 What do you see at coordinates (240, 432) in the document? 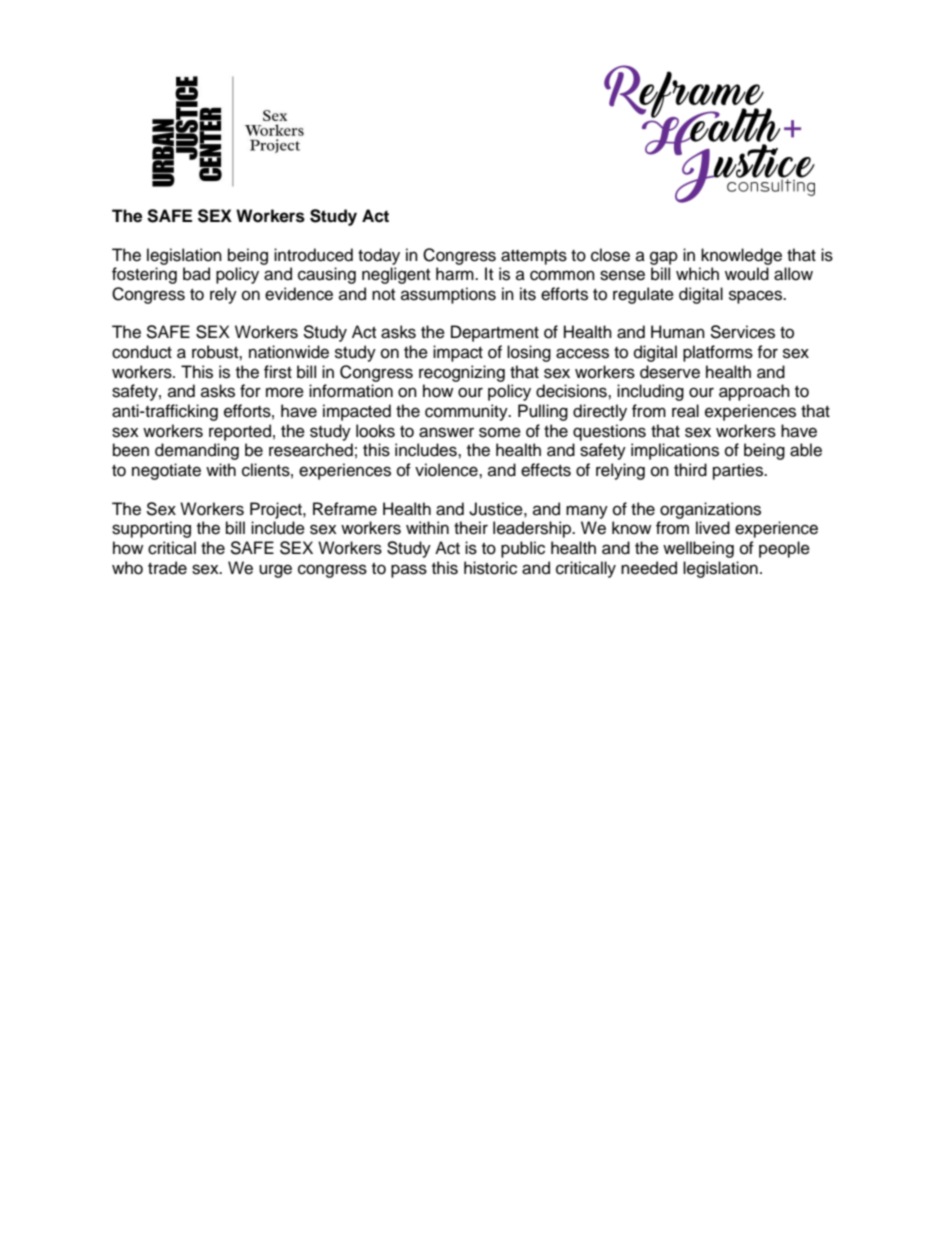
I see `reported` at bounding box center [240, 432].
